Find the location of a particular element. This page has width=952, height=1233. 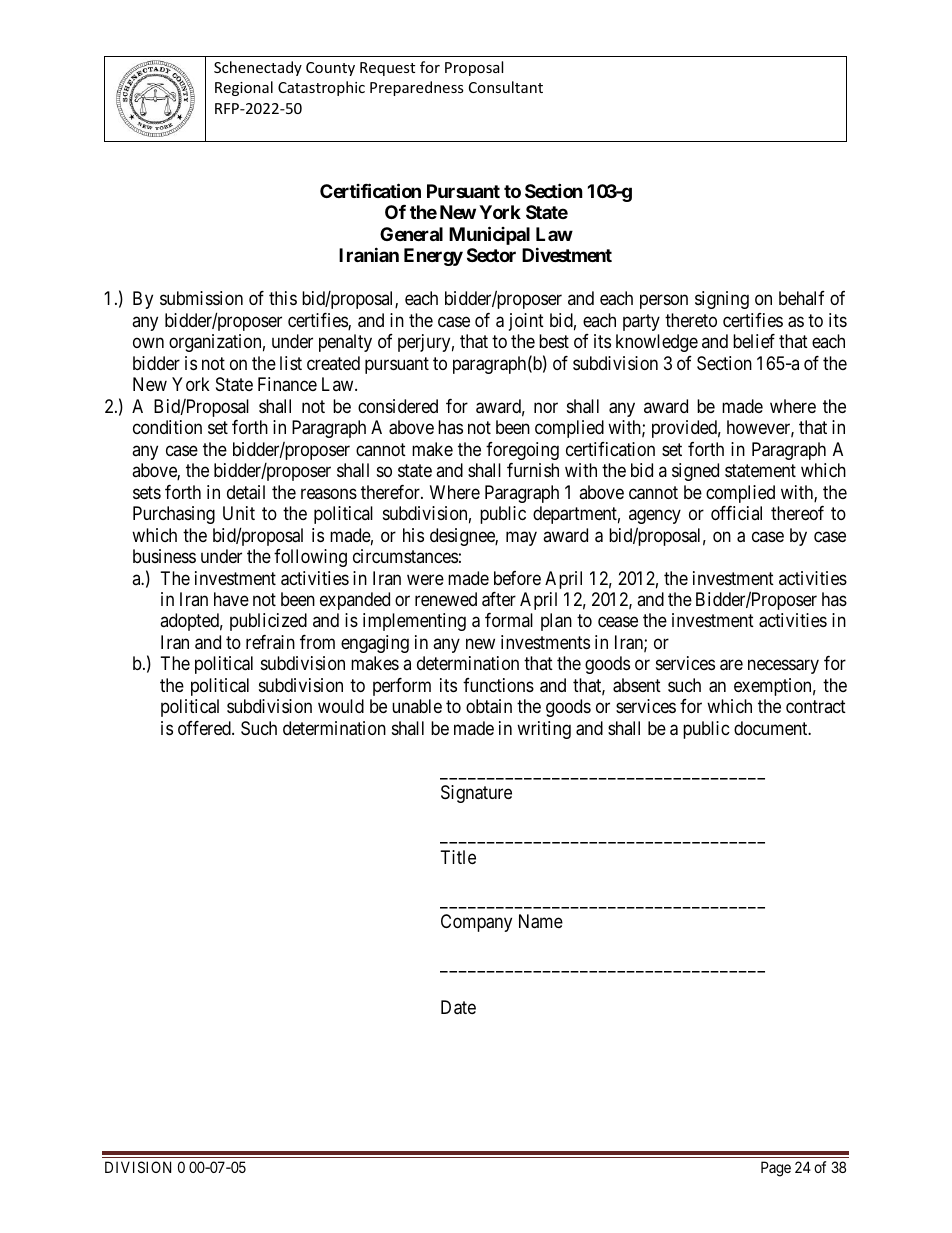

have is located at coordinates (231, 599).
